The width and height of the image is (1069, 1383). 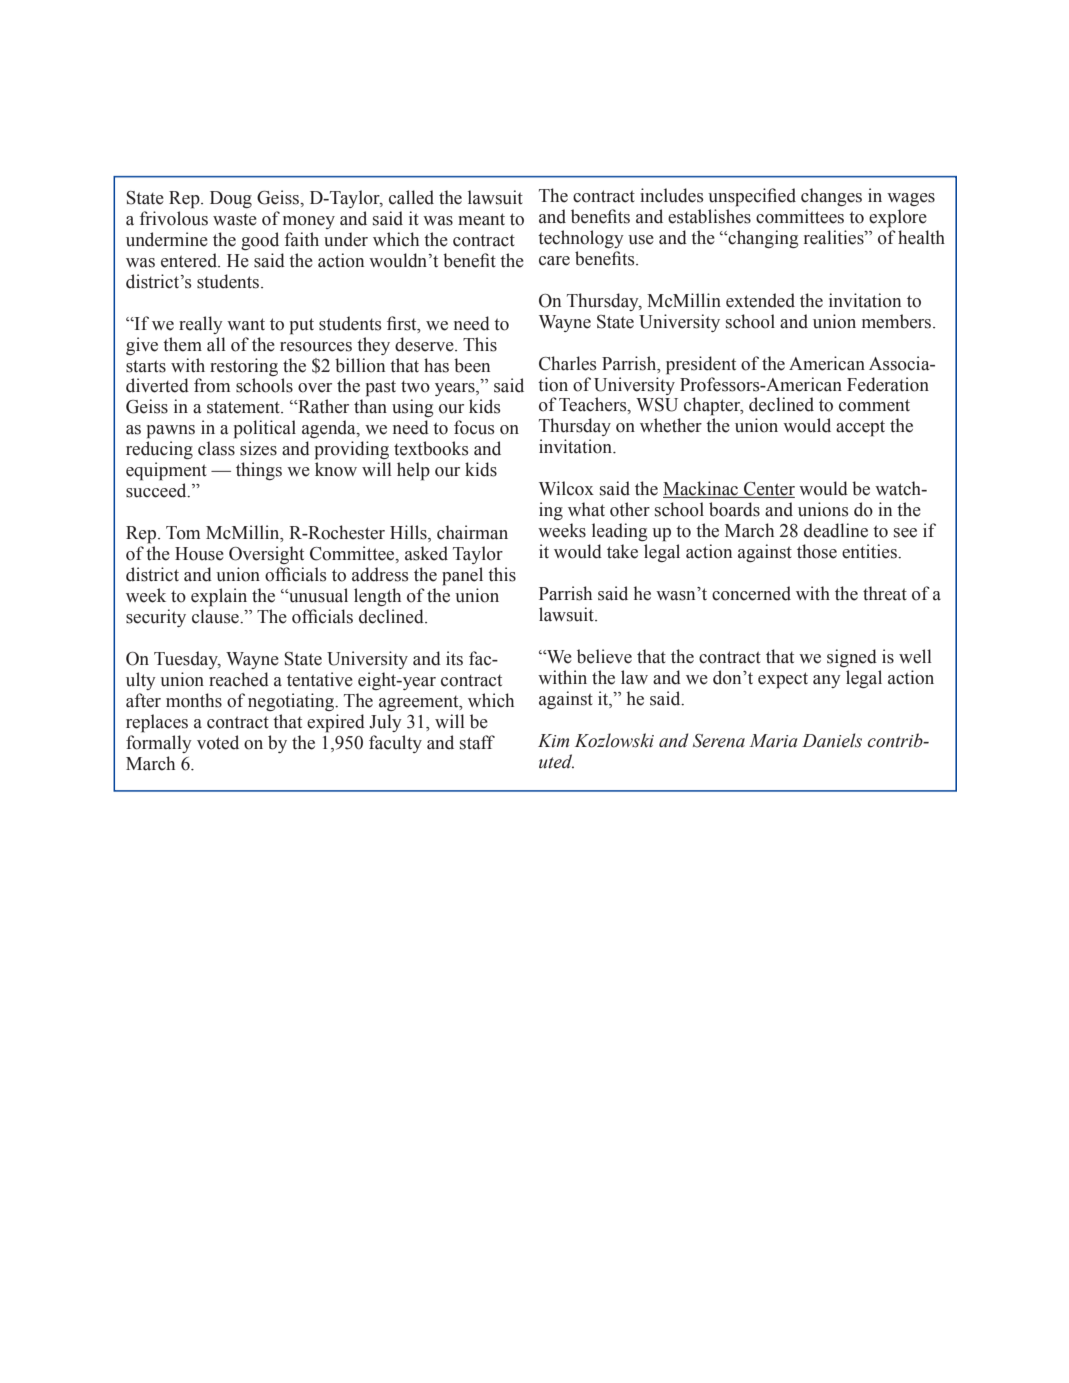 What do you see at coordinates (481, 219) in the image?
I see `meant` at bounding box center [481, 219].
